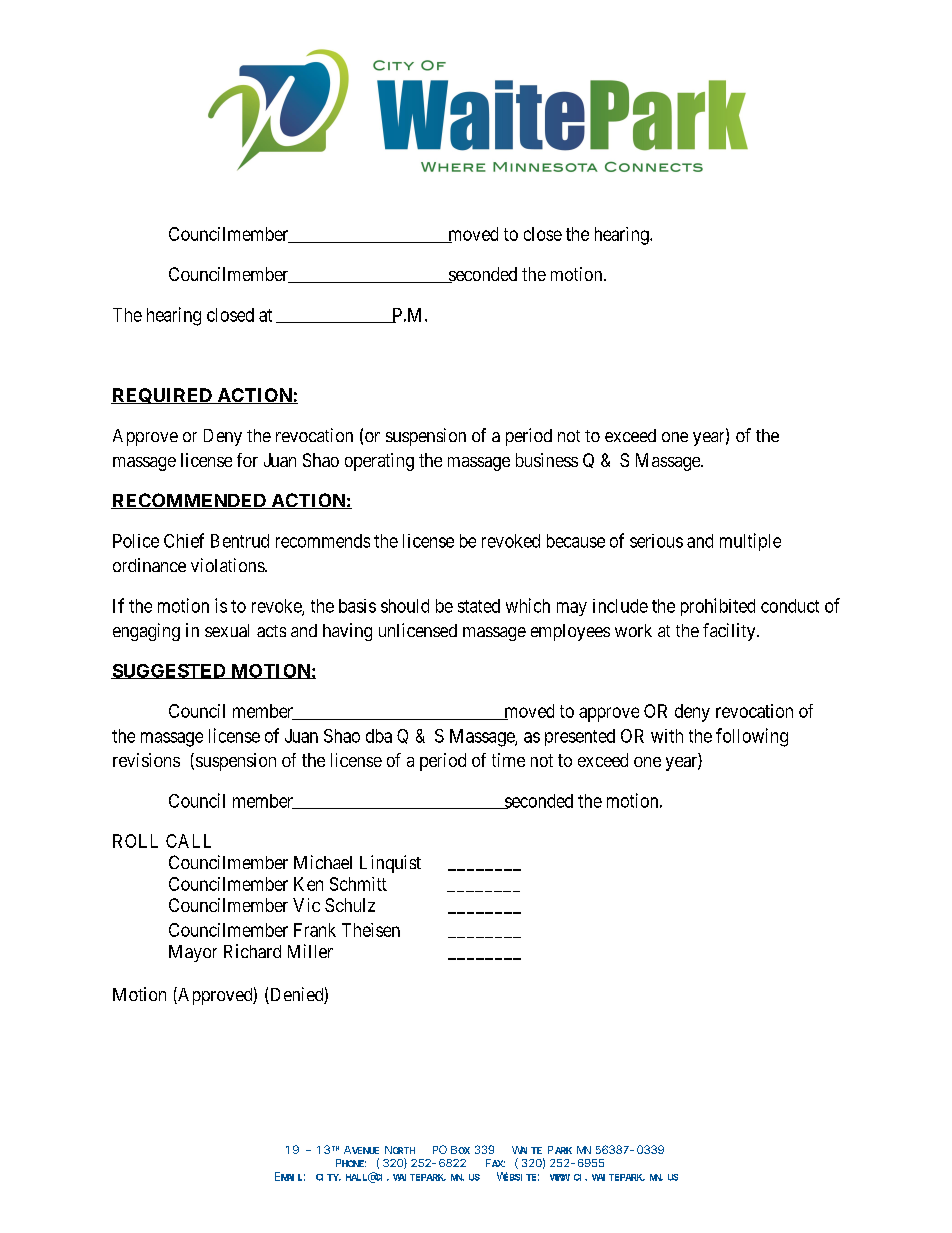  Describe the element at coordinates (750, 542) in the page. I see `multiple` at that location.
